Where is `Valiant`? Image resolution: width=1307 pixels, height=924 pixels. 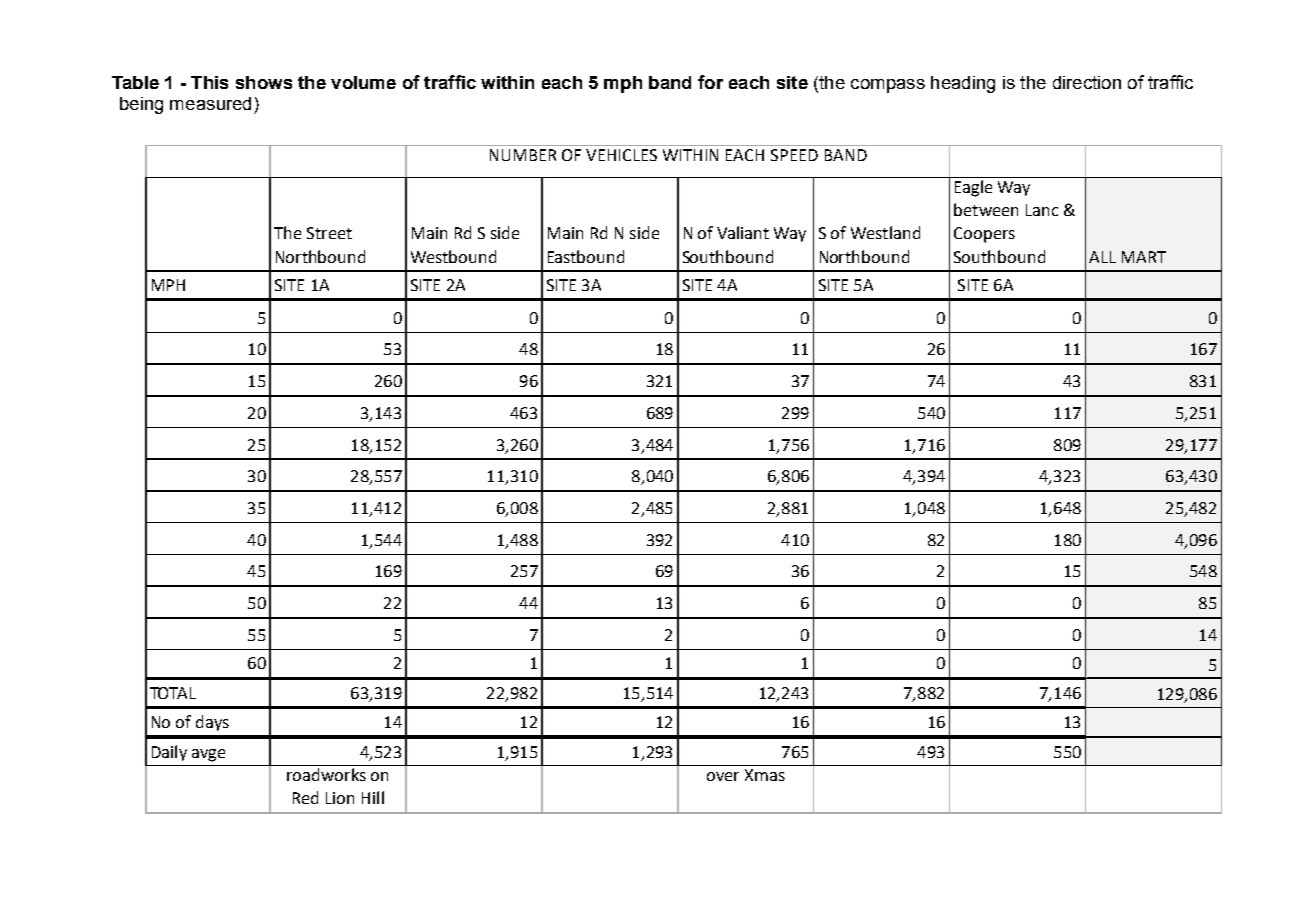
Valiant is located at coordinates (743, 232).
